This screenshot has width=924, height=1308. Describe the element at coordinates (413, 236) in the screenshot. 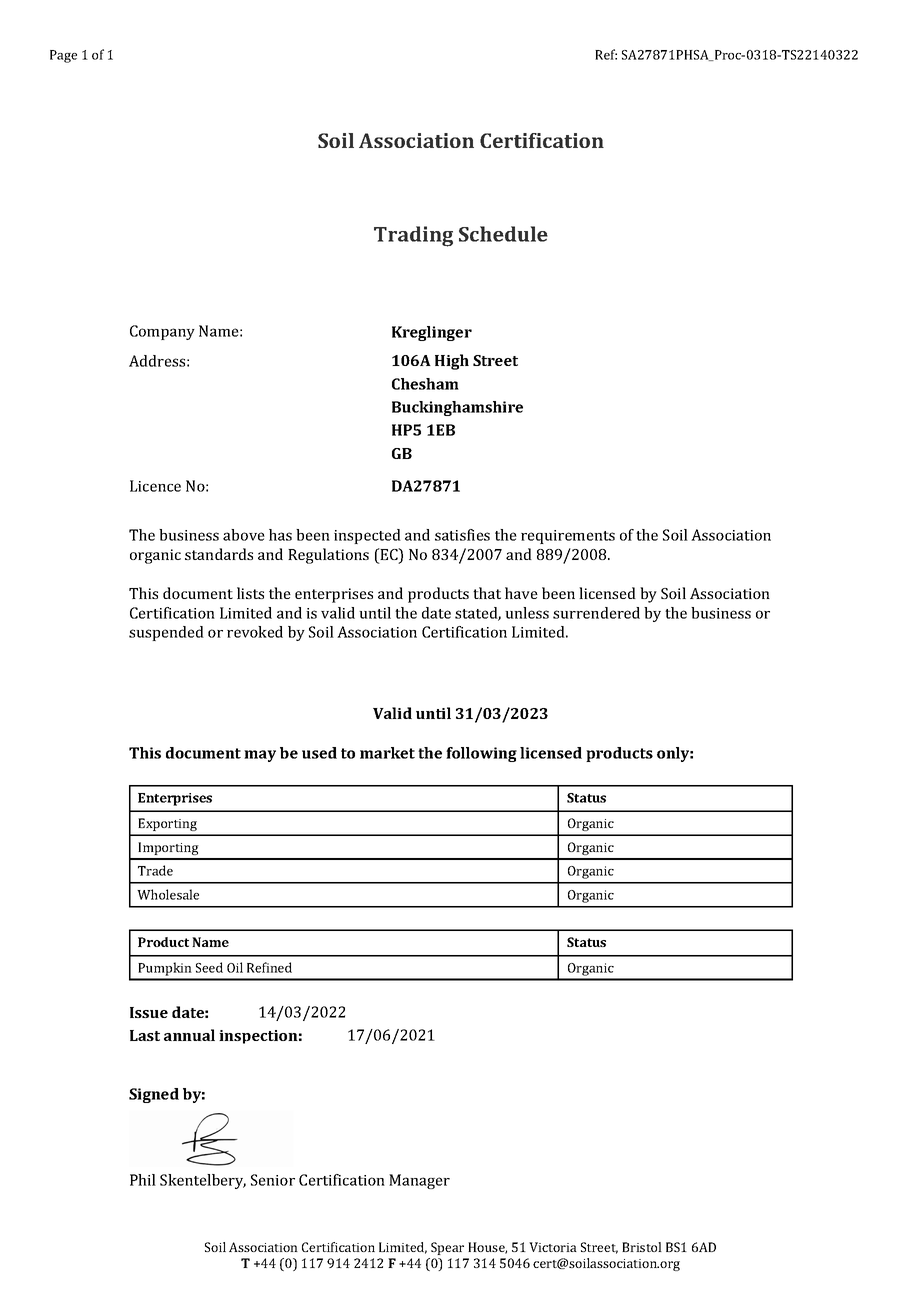

I see `Trading` at that location.
